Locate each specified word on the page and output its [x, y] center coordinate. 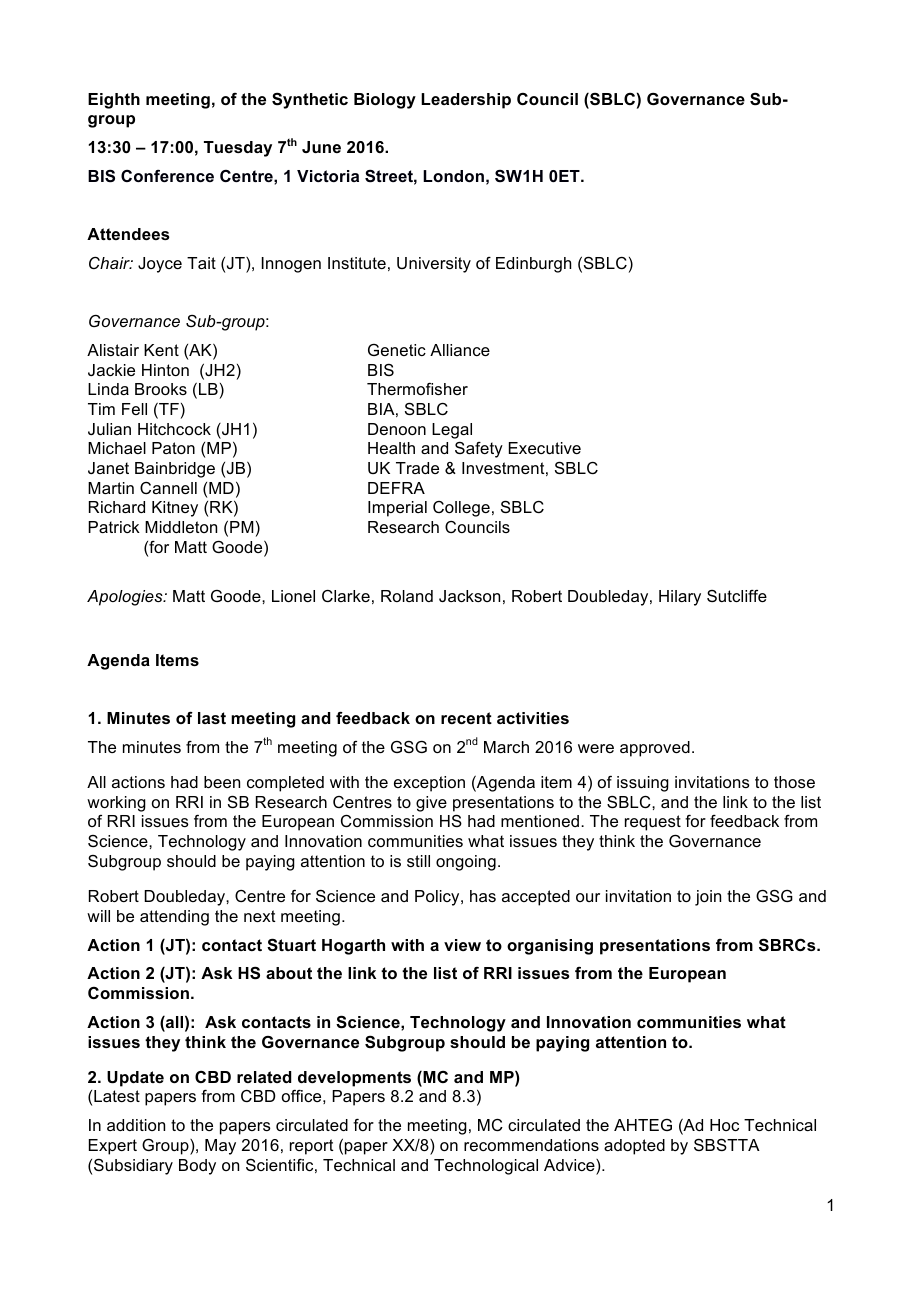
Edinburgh [533, 265]
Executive [545, 448]
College [461, 509]
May [220, 1147]
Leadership [466, 101]
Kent [161, 350]
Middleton [181, 527]
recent [466, 718]
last [212, 718]
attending [174, 918]
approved [655, 749]
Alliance [460, 350]
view [462, 945]
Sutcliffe [737, 596]
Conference [167, 176]
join [708, 898]
